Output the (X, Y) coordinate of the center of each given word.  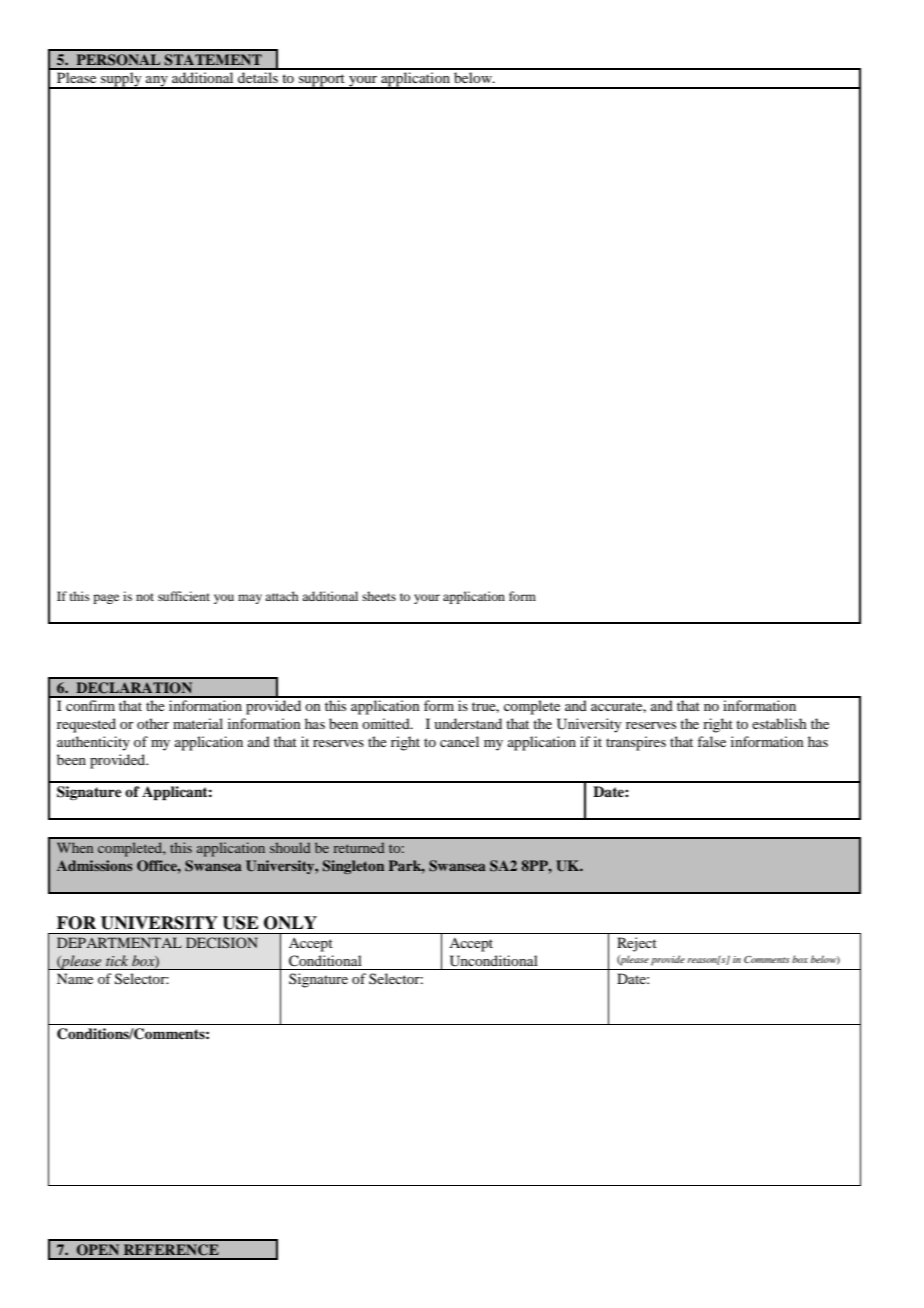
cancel (459, 741)
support (322, 81)
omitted (387, 723)
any (157, 82)
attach (281, 596)
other (153, 723)
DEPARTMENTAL (119, 942)
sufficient (184, 596)
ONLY (290, 923)
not (145, 597)
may (250, 599)
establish (779, 723)
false (711, 741)
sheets (379, 596)
